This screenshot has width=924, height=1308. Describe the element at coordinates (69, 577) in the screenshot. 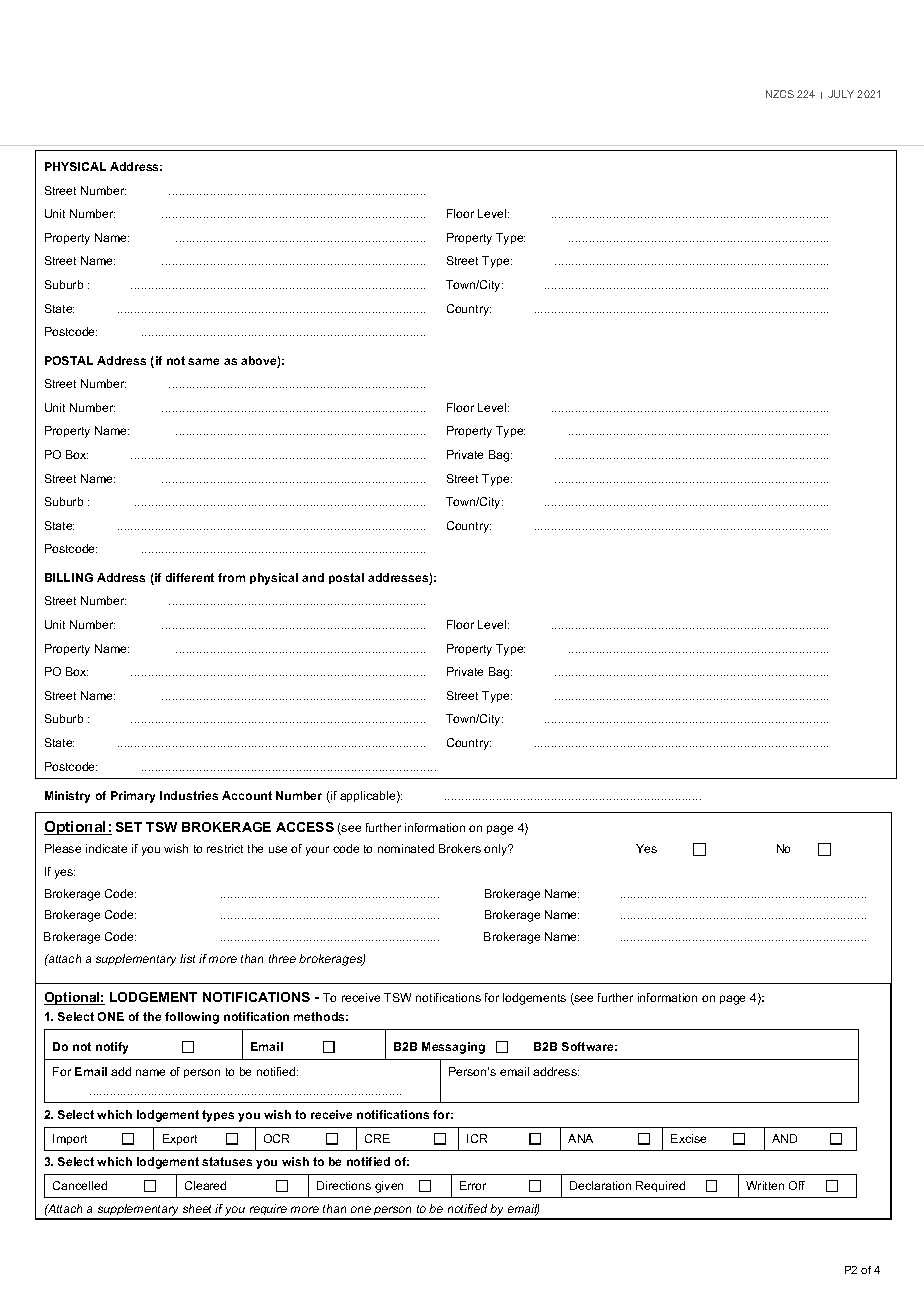

I see `BILLING` at that location.
